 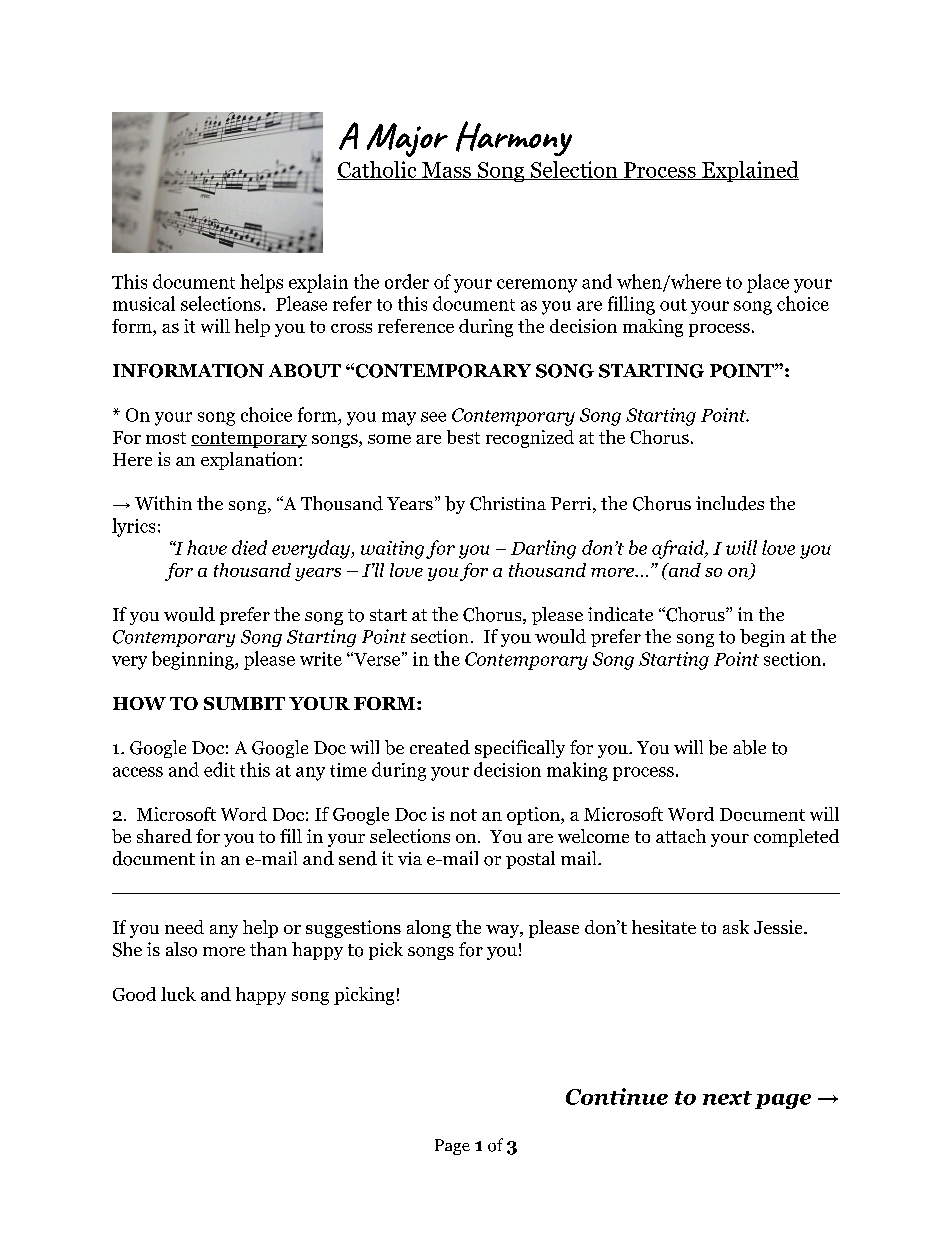 What do you see at coordinates (178, 994) in the image?
I see `luck` at bounding box center [178, 994].
